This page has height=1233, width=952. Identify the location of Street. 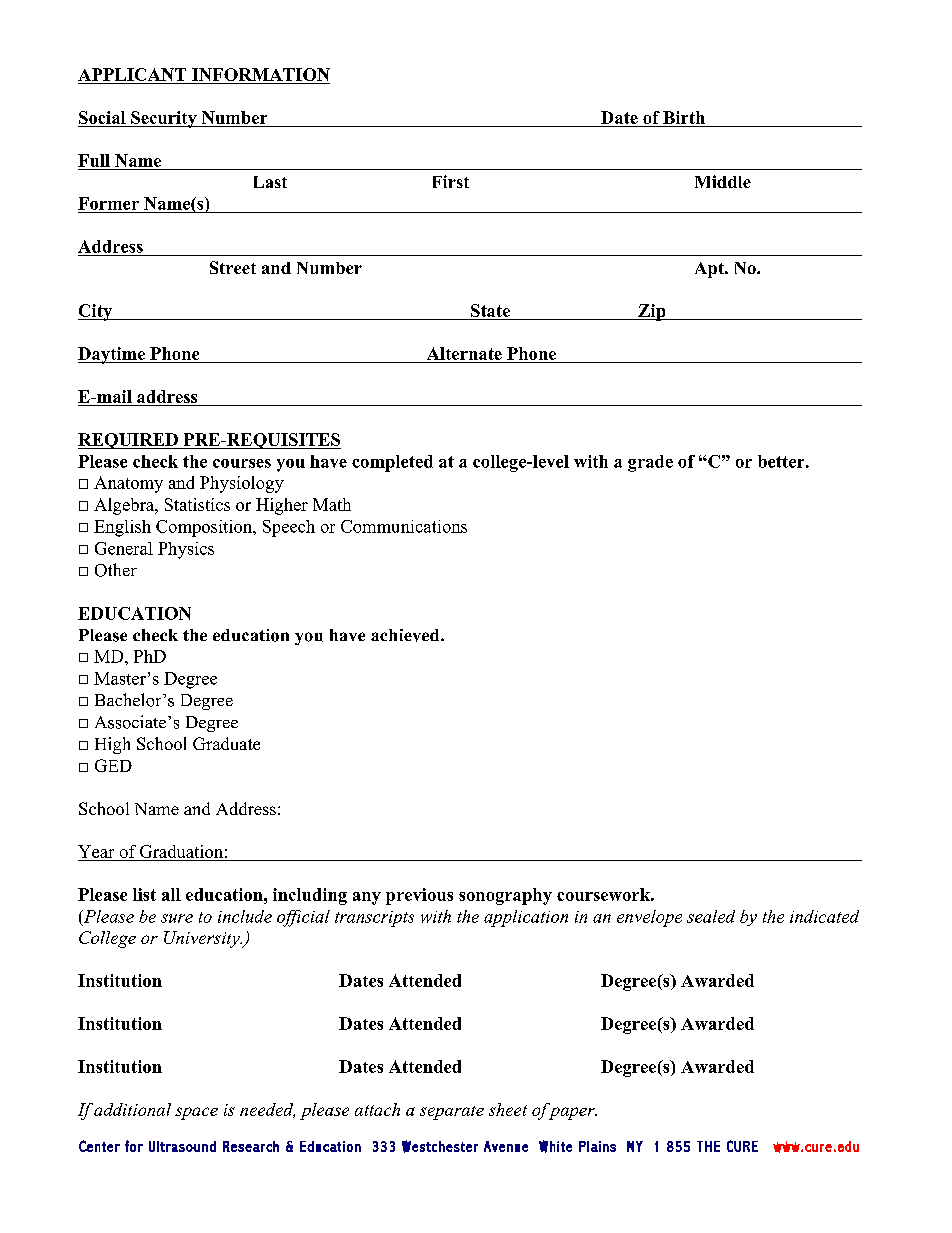
(233, 267).
